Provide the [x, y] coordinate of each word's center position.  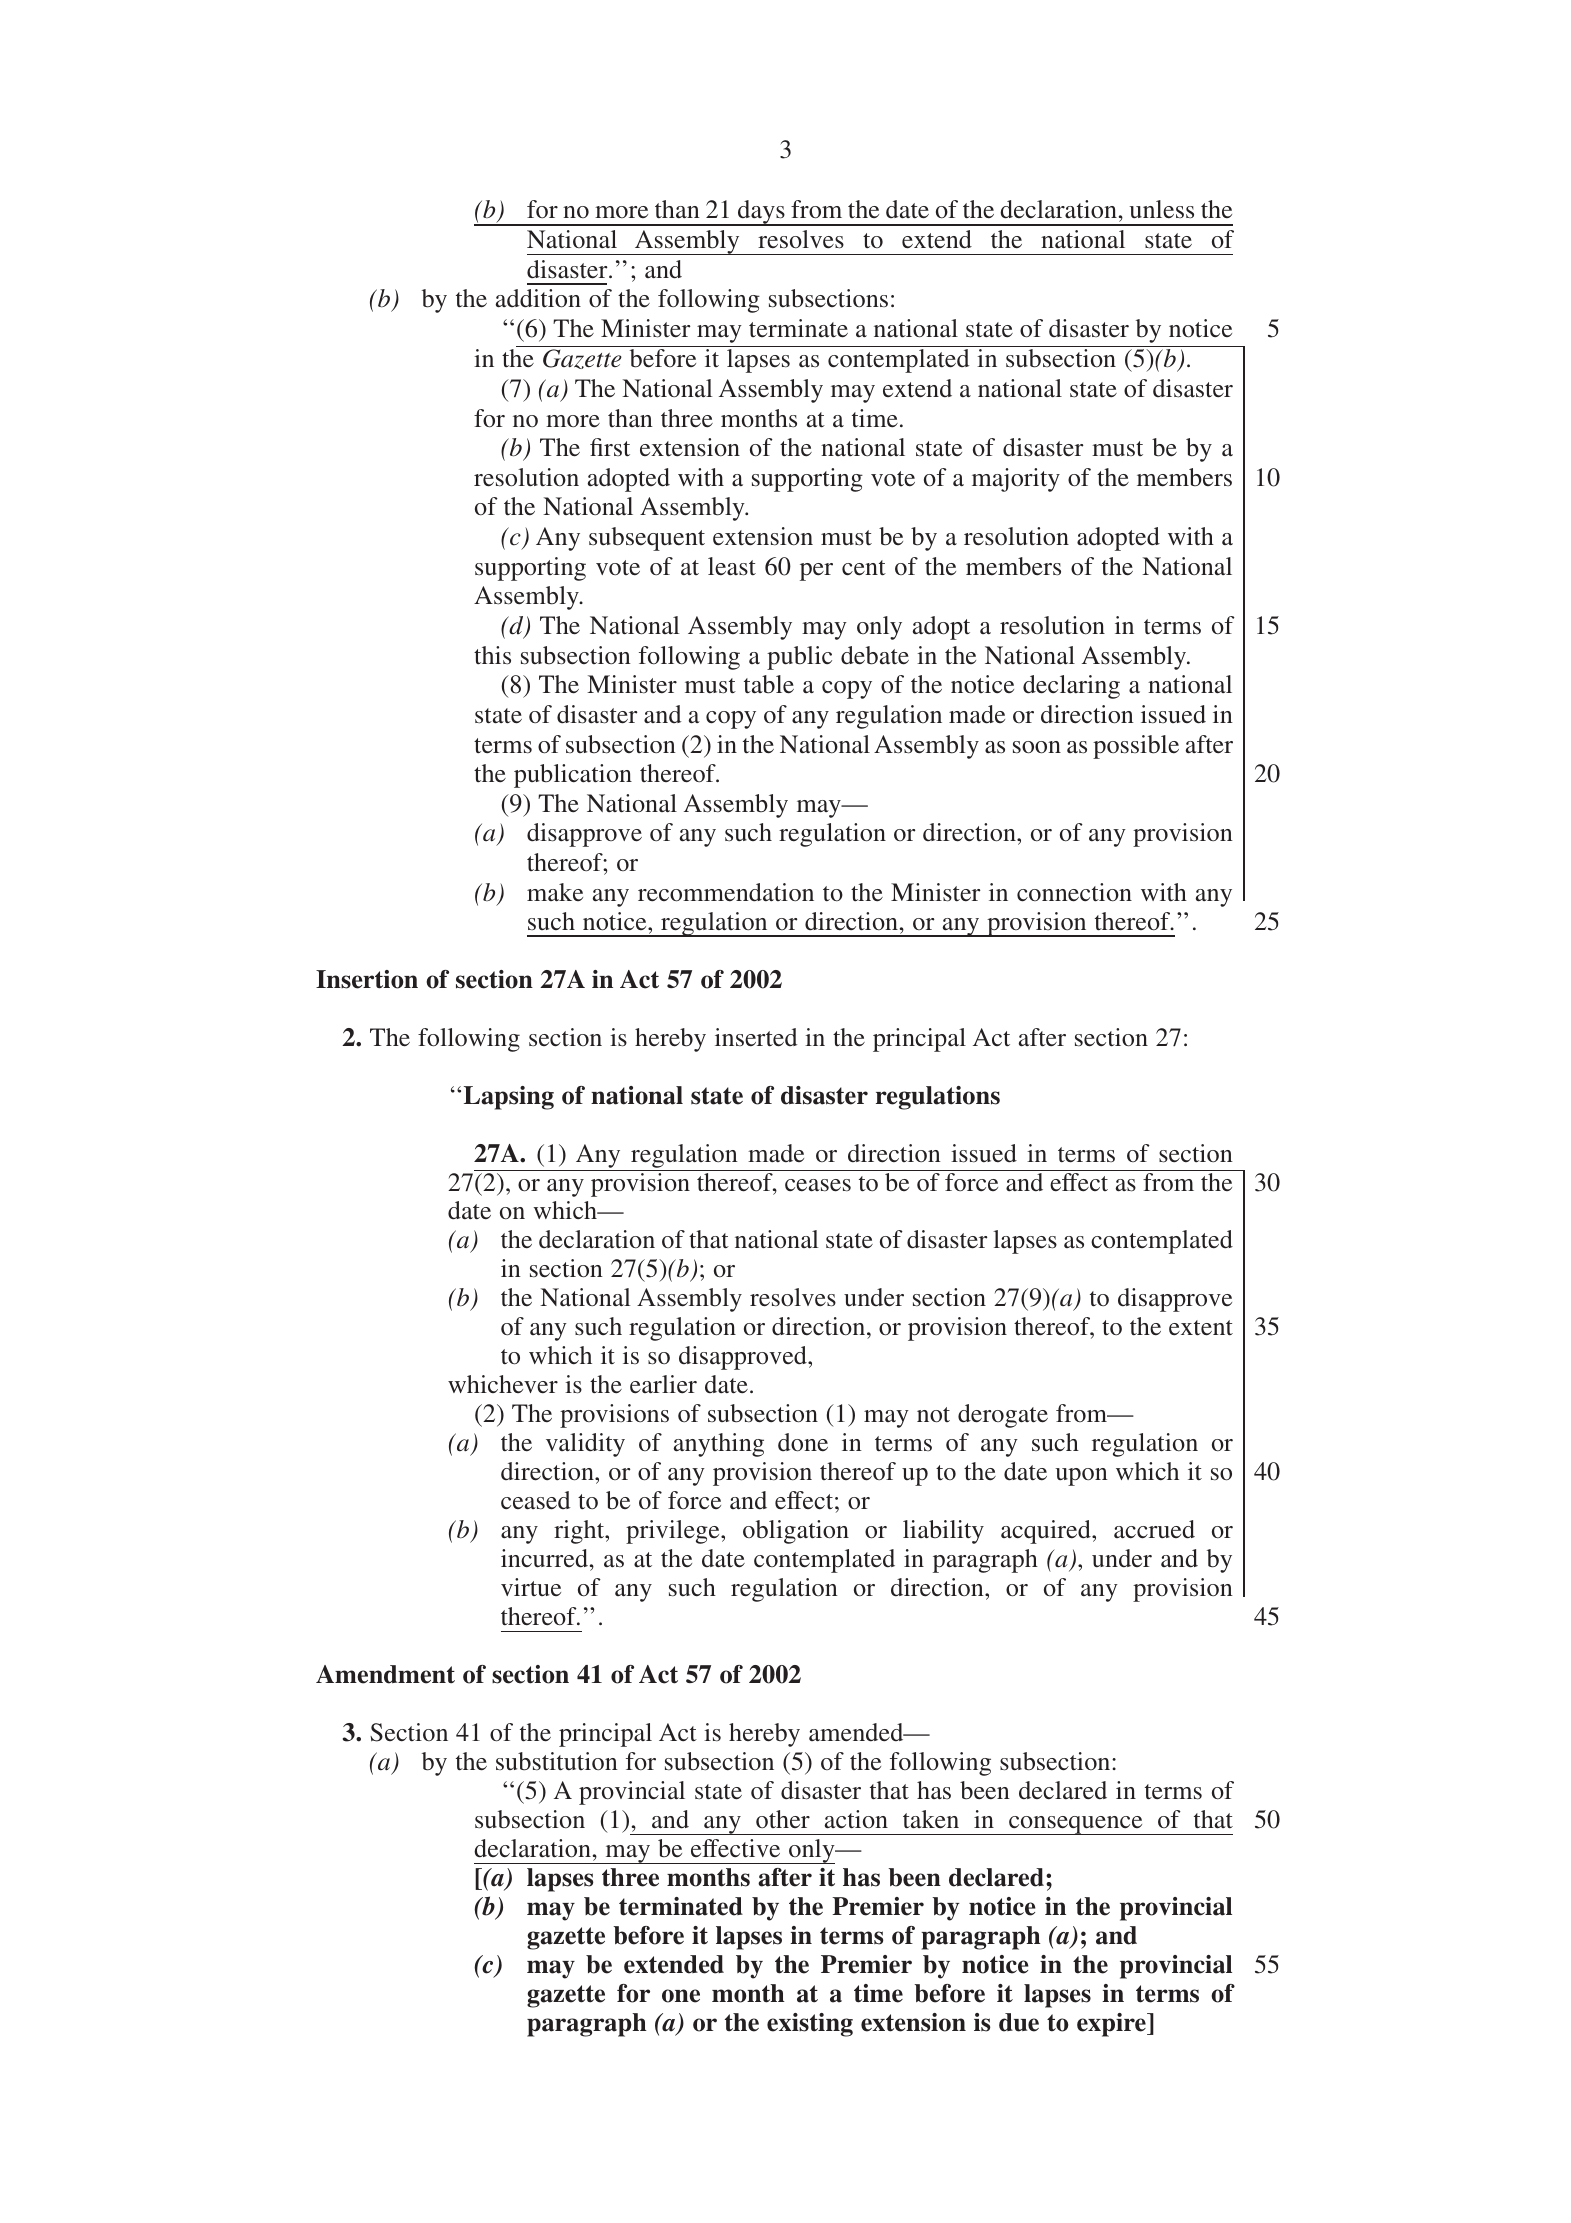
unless [1161, 209]
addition [538, 298]
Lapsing [509, 1098]
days [761, 213]
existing [810, 2025]
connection [1074, 892]
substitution [557, 1761]
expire [1112, 2025]
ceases [818, 1185]
